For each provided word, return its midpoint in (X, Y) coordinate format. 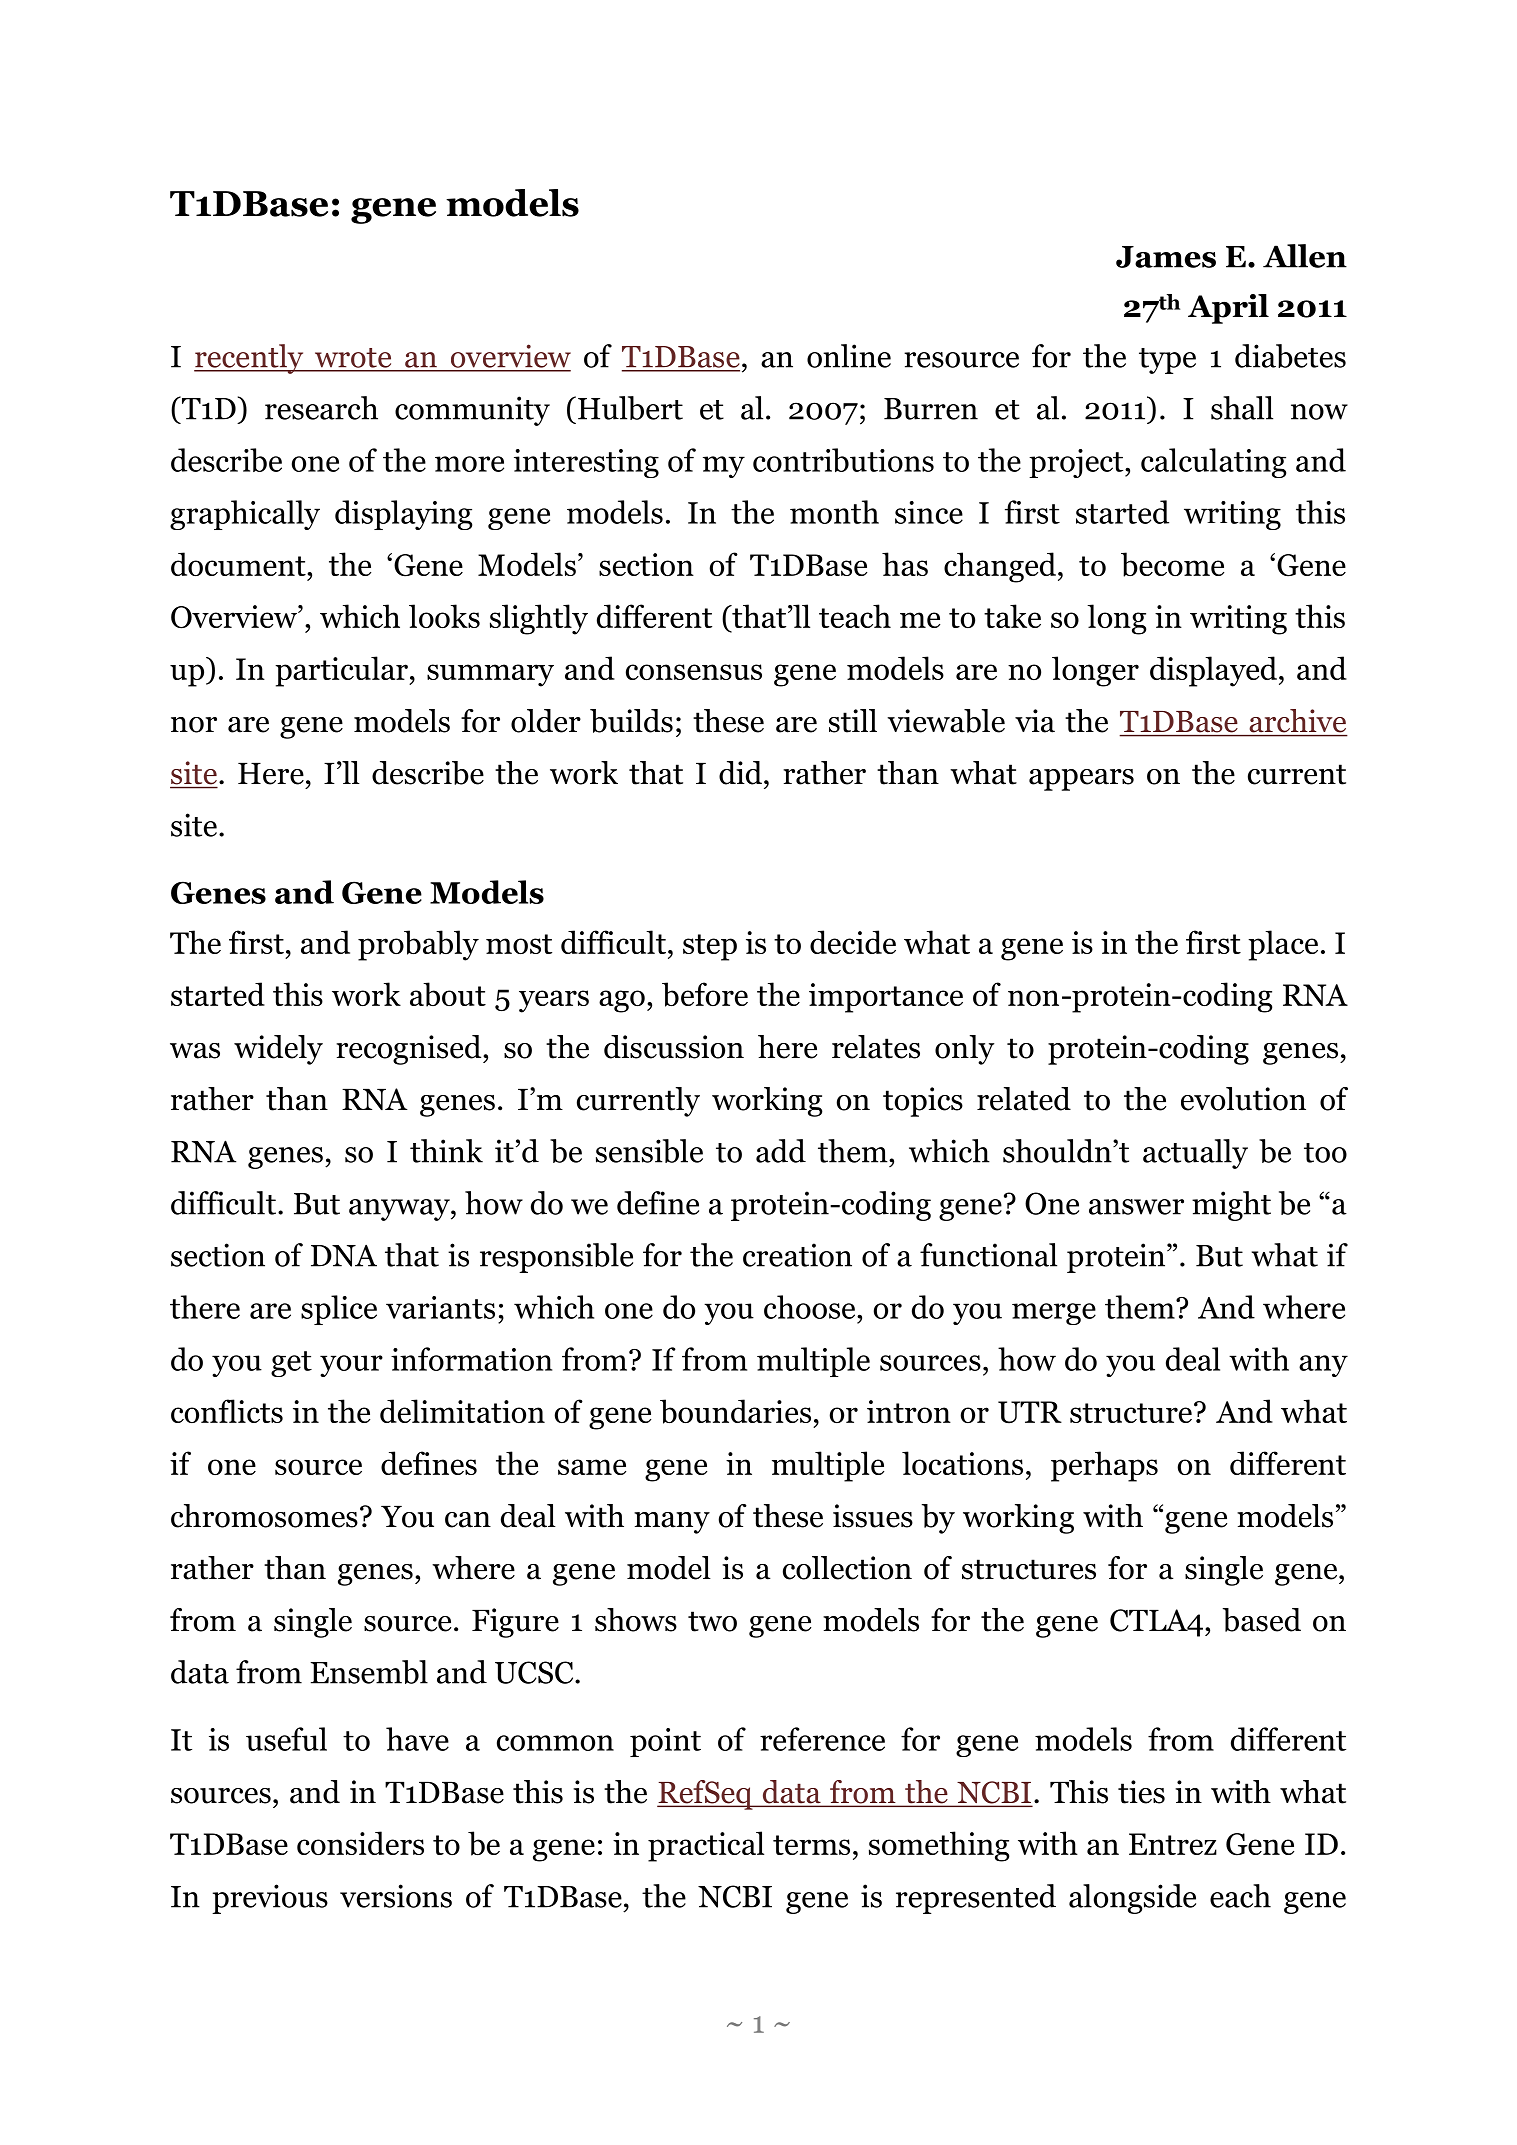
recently (250, 359)
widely (278, 1050)
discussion (674, 1047)
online (849, 356)
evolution (1243, 1099)
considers (360, 1843)
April (1228, 309)
